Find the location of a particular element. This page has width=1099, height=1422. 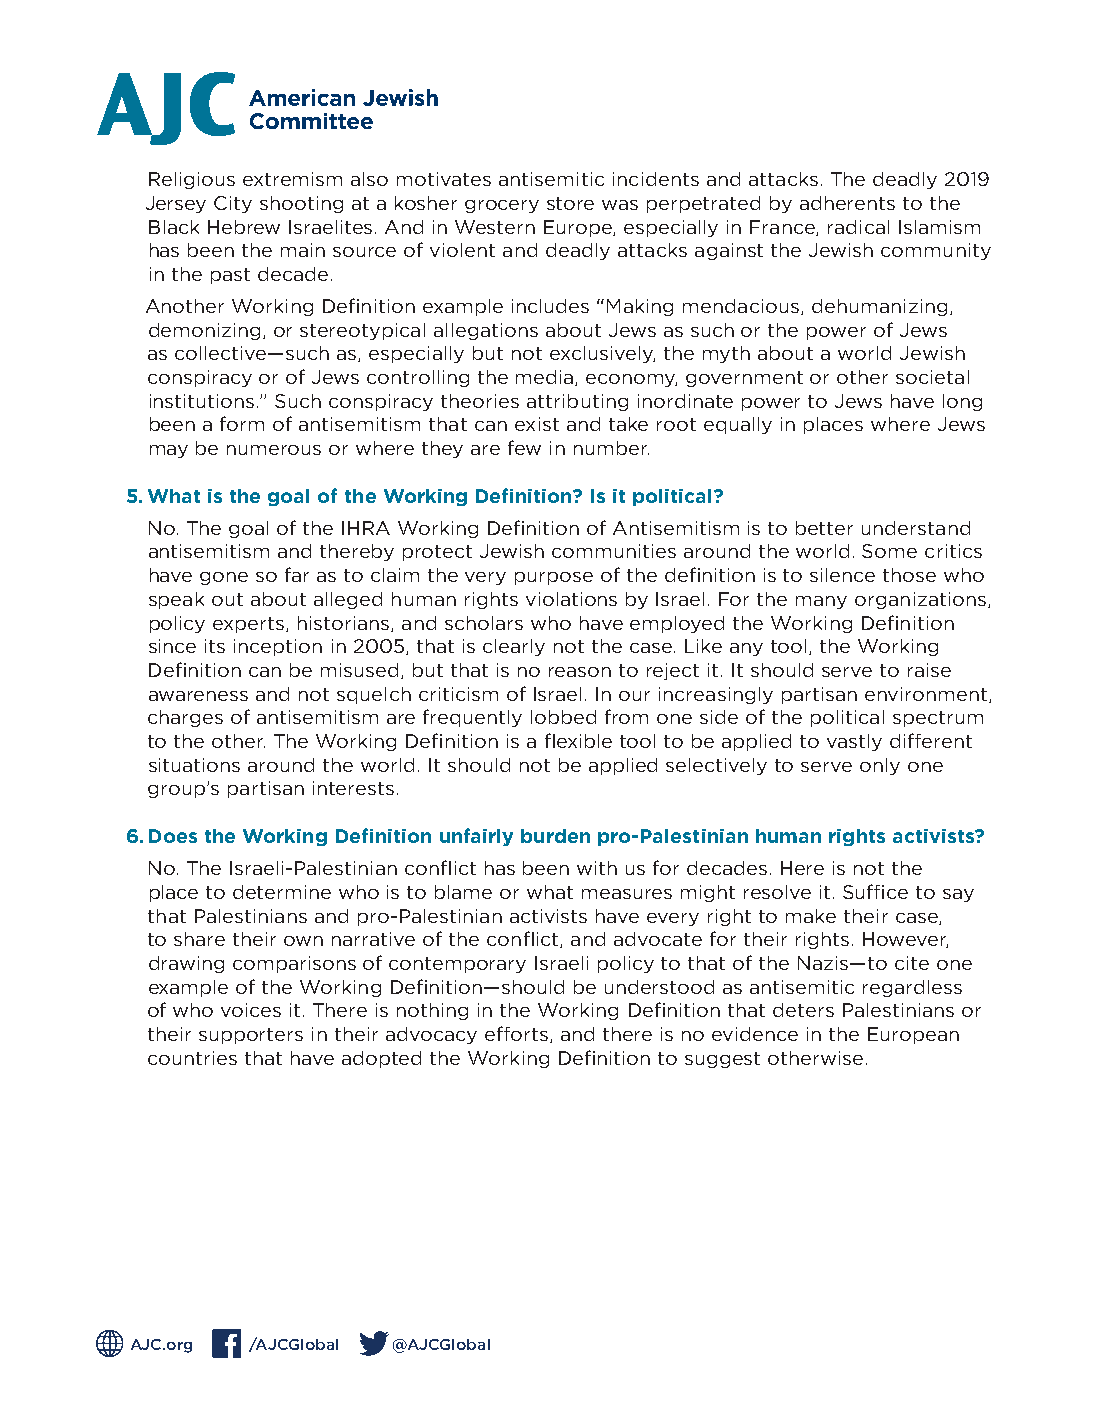

environment is located at coordinates (927, 695).
